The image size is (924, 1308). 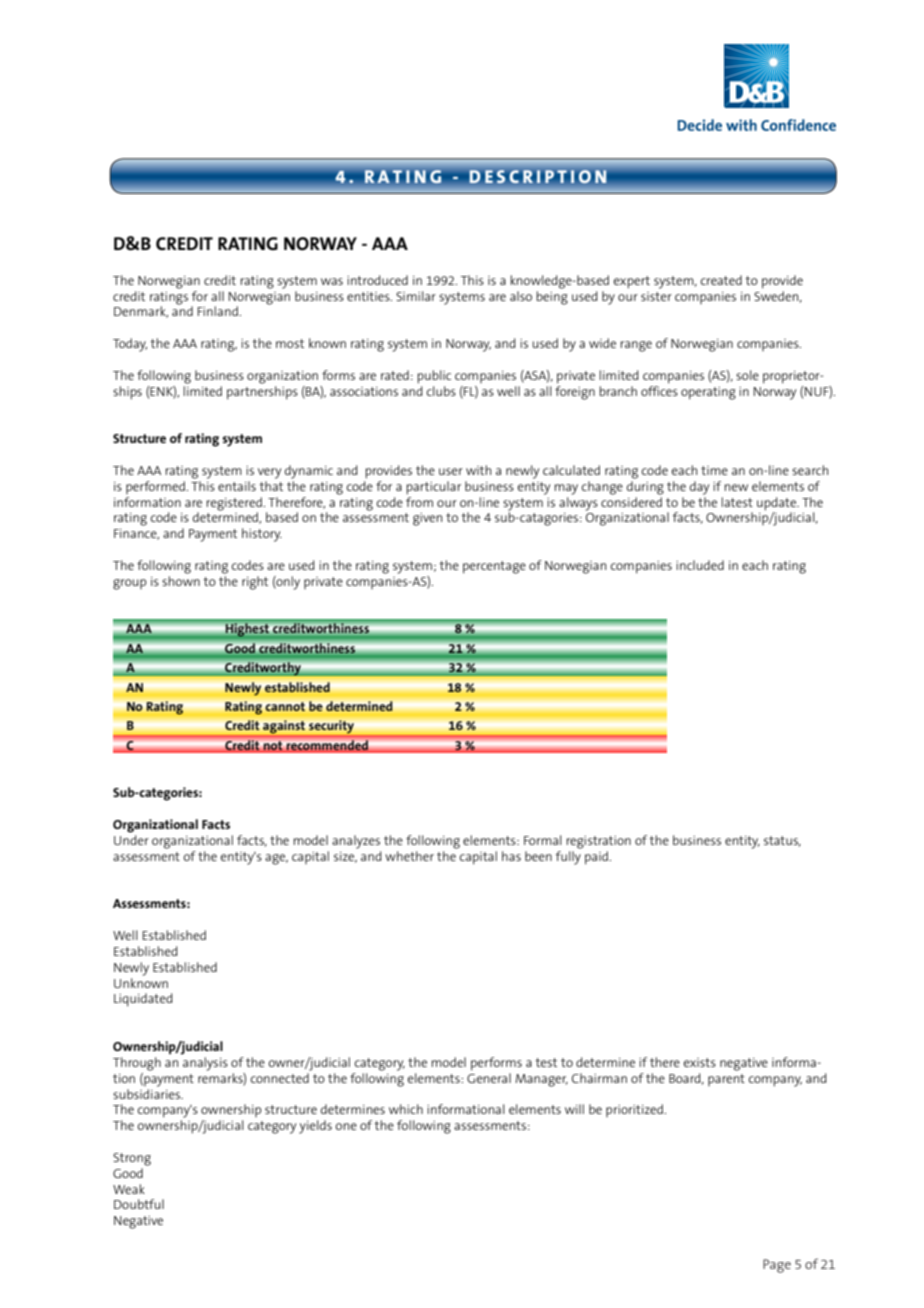 What do you see at coordinates (721, 280) in the document?
I see `created` at bounding box center [721, 280].
